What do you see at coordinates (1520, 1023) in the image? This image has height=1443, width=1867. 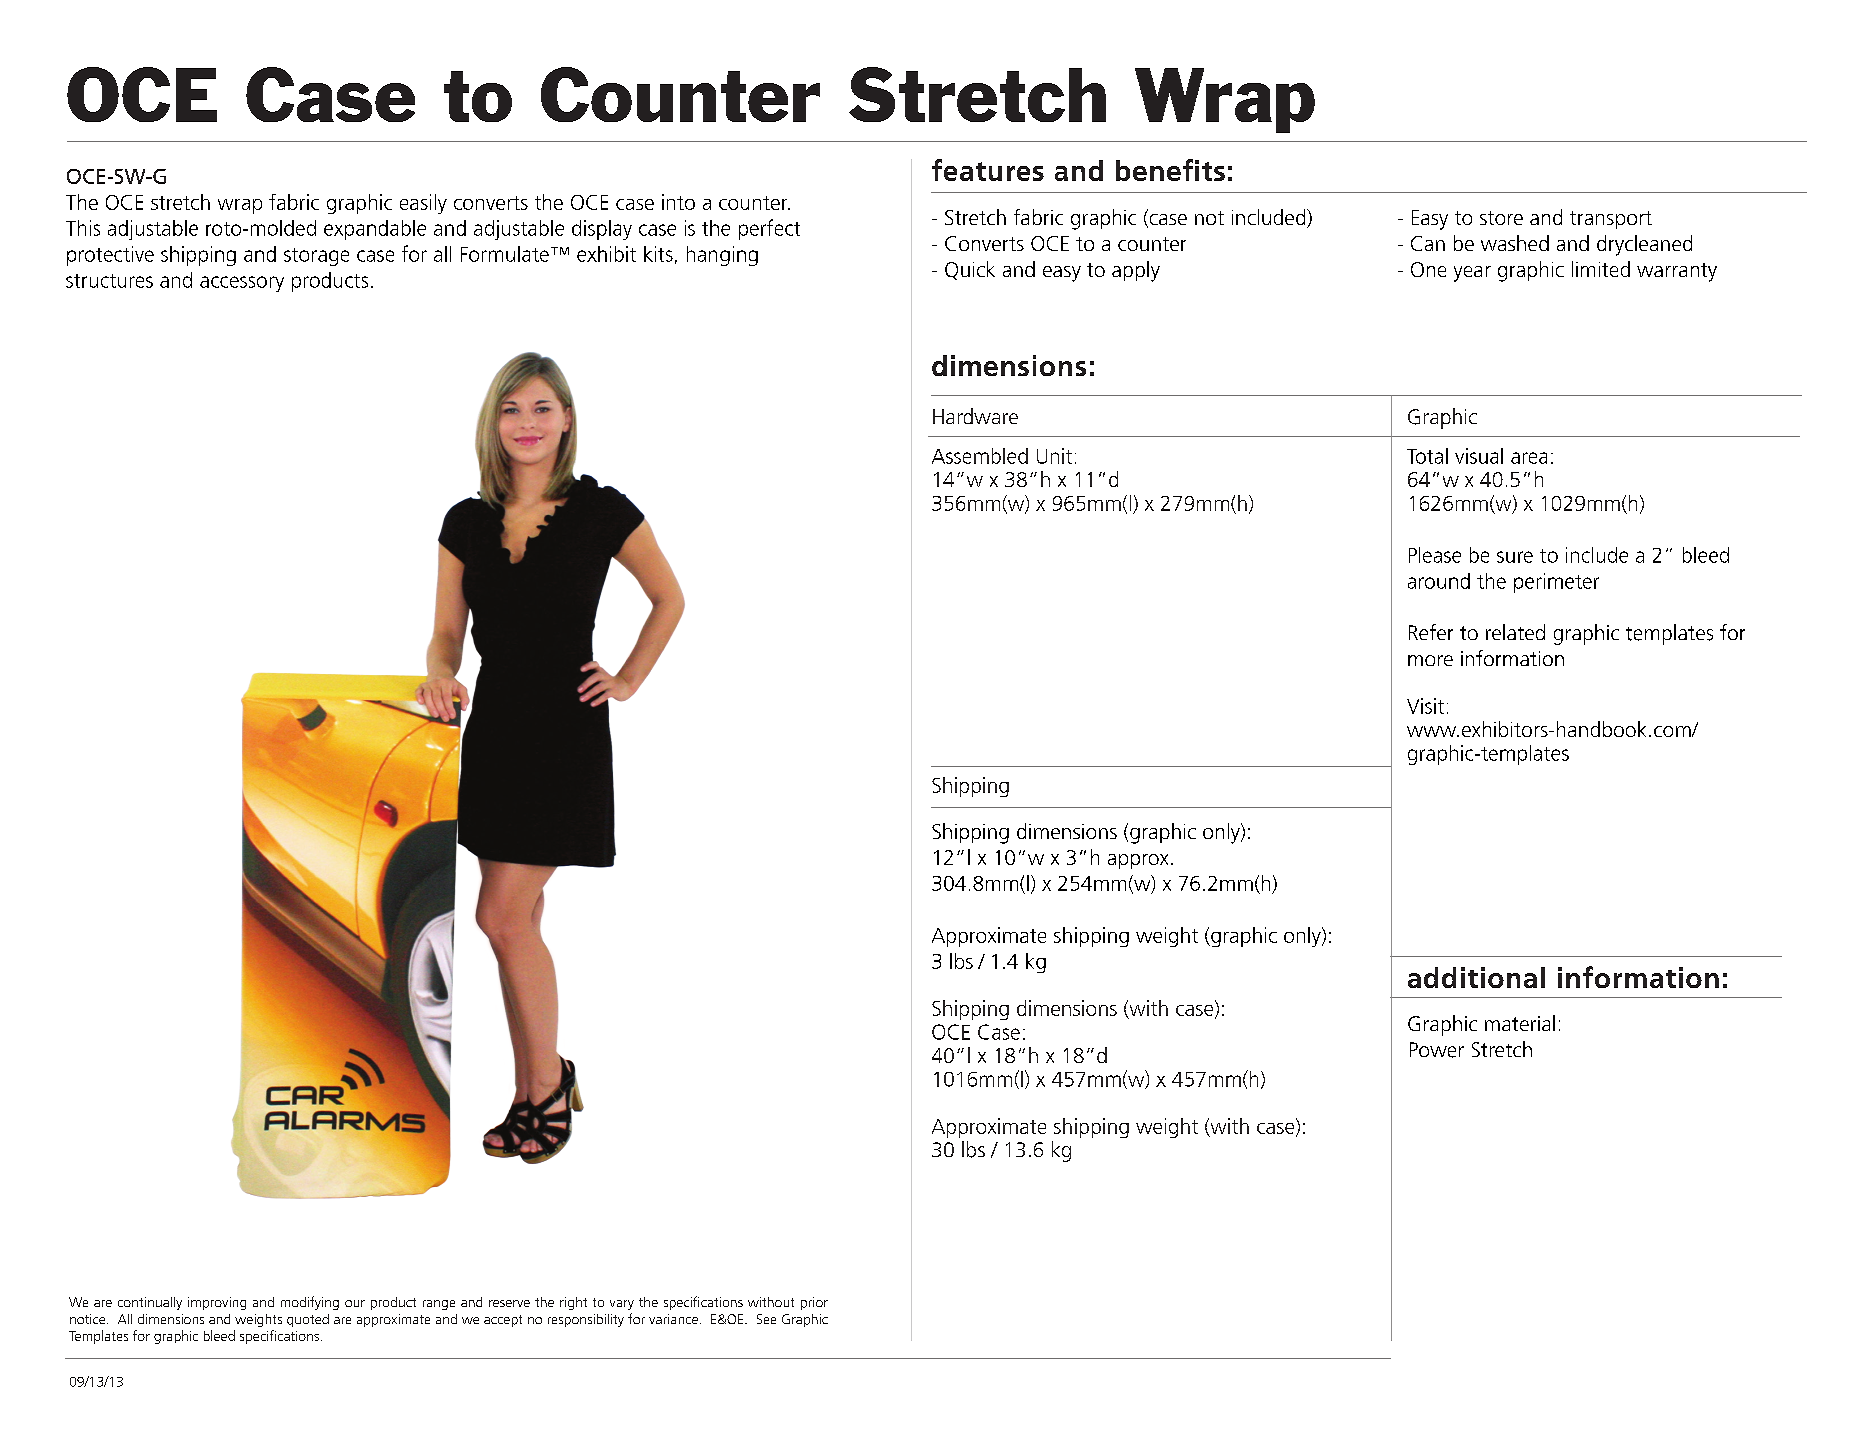 I see `material` at bounding box center [1520, 1023].
